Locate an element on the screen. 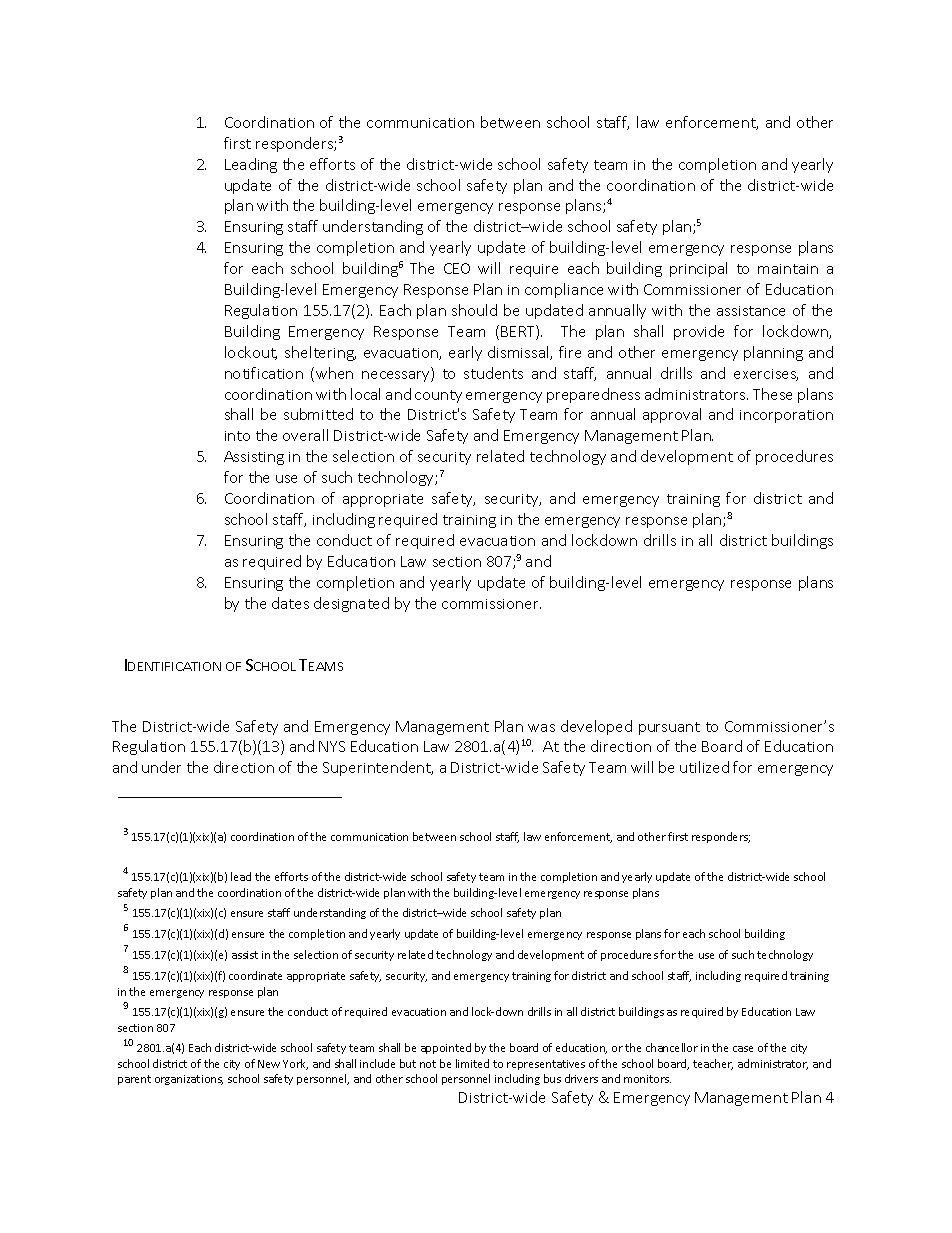 The height and width of the screenshot is (1233, 952). Superintendent is located at coordinates (378, 768).
